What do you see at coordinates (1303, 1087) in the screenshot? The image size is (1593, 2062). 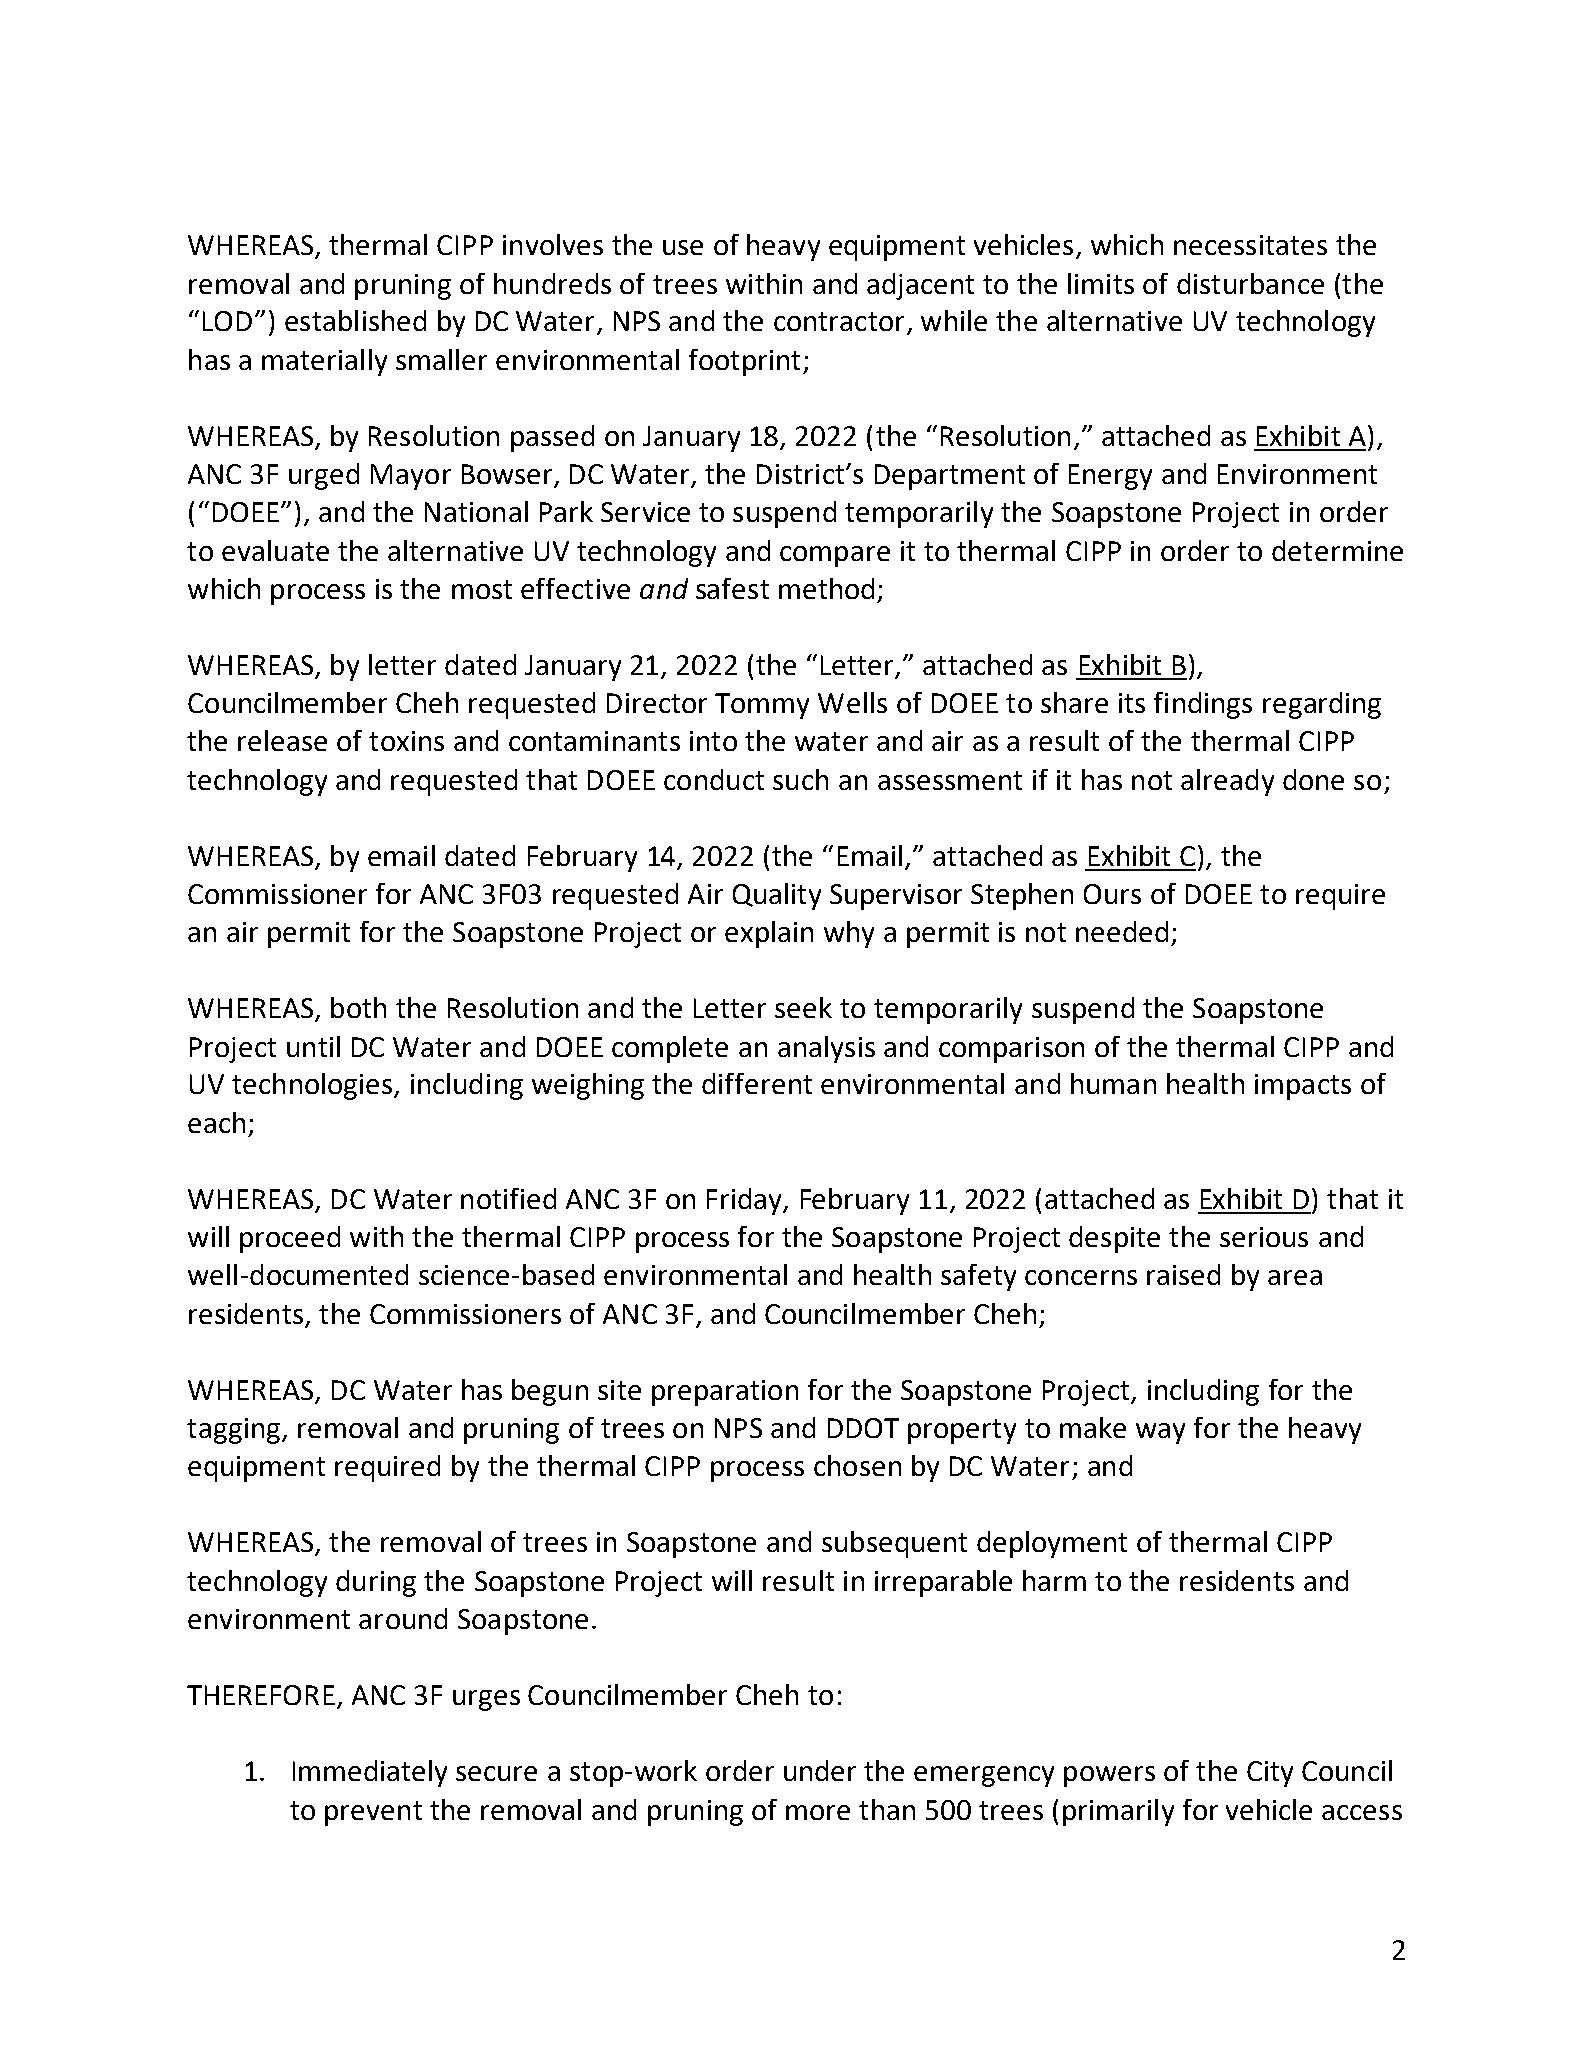 I see `impacts` at bounding box center [1303, 1087].
